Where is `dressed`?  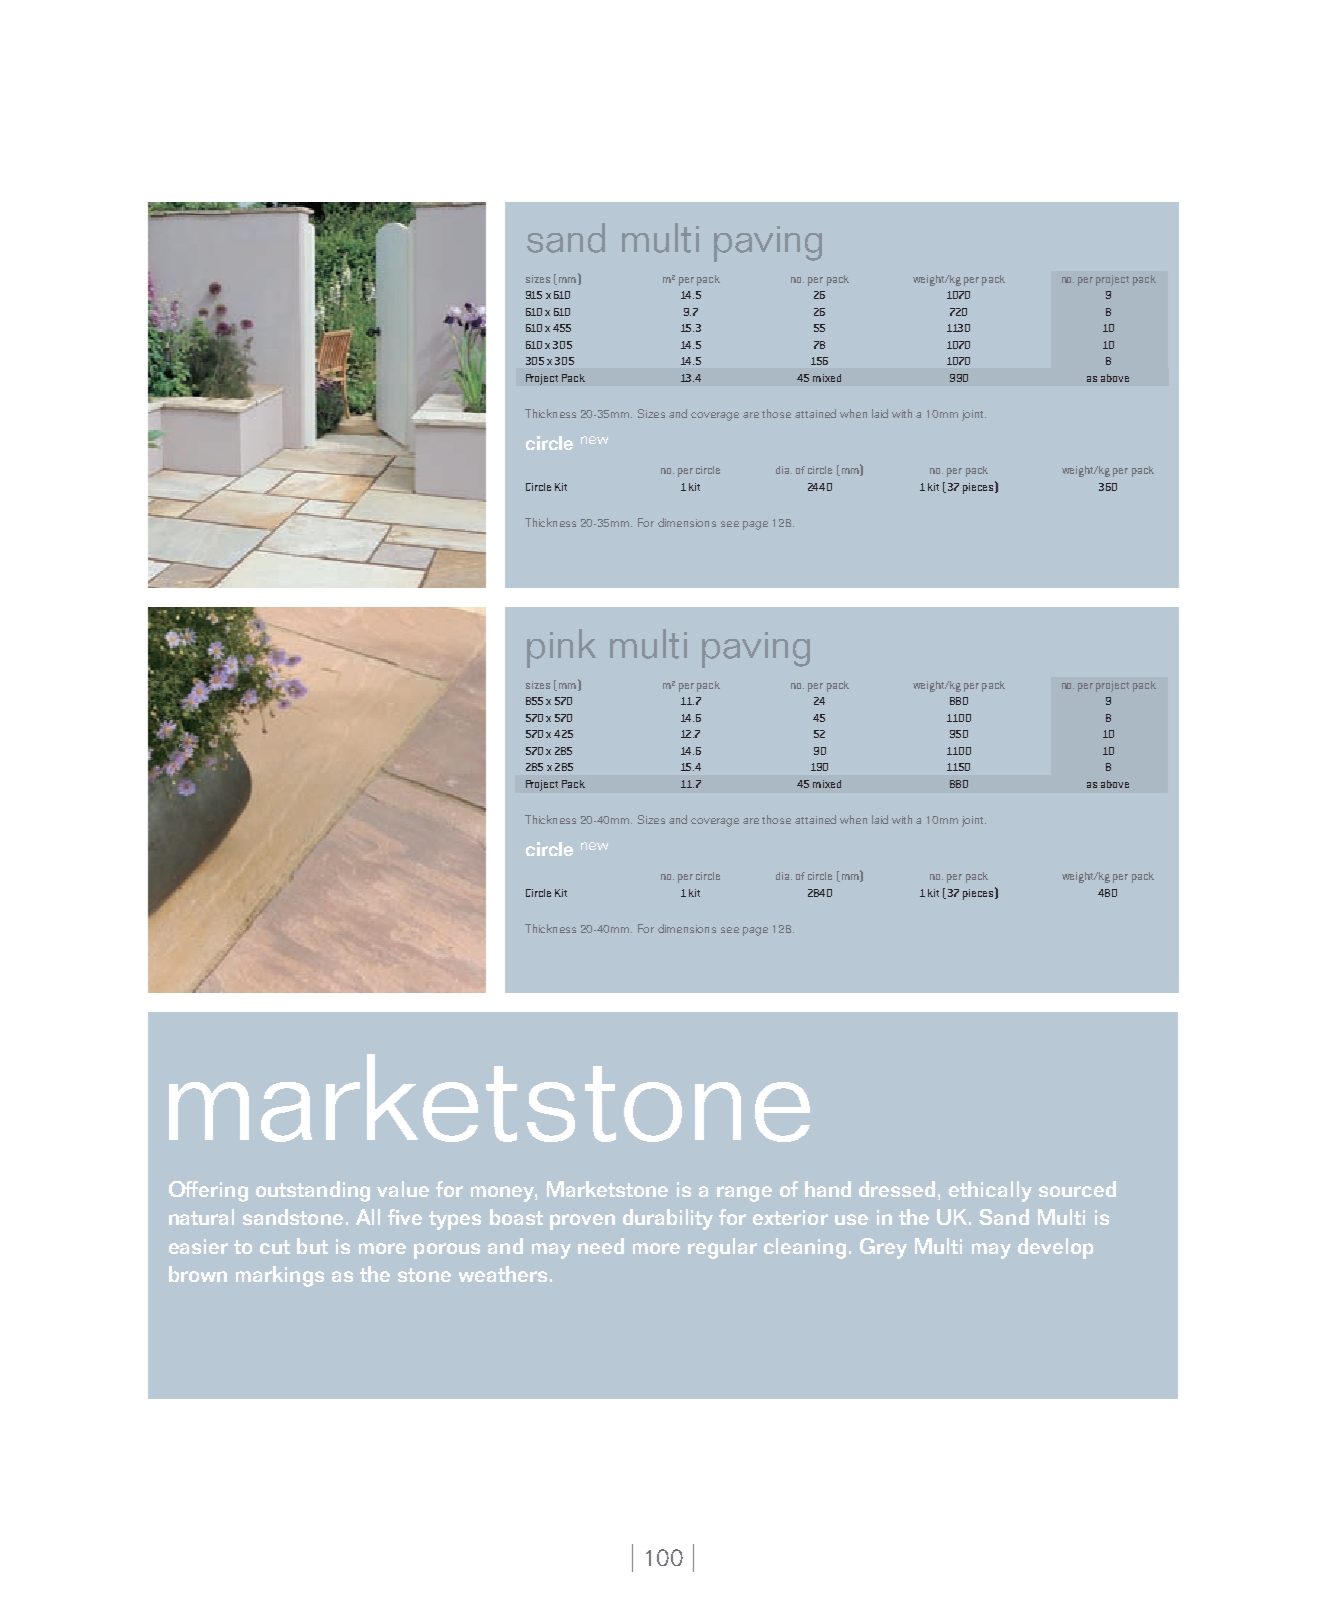
dressed is located at coordinates (897, 1189).
